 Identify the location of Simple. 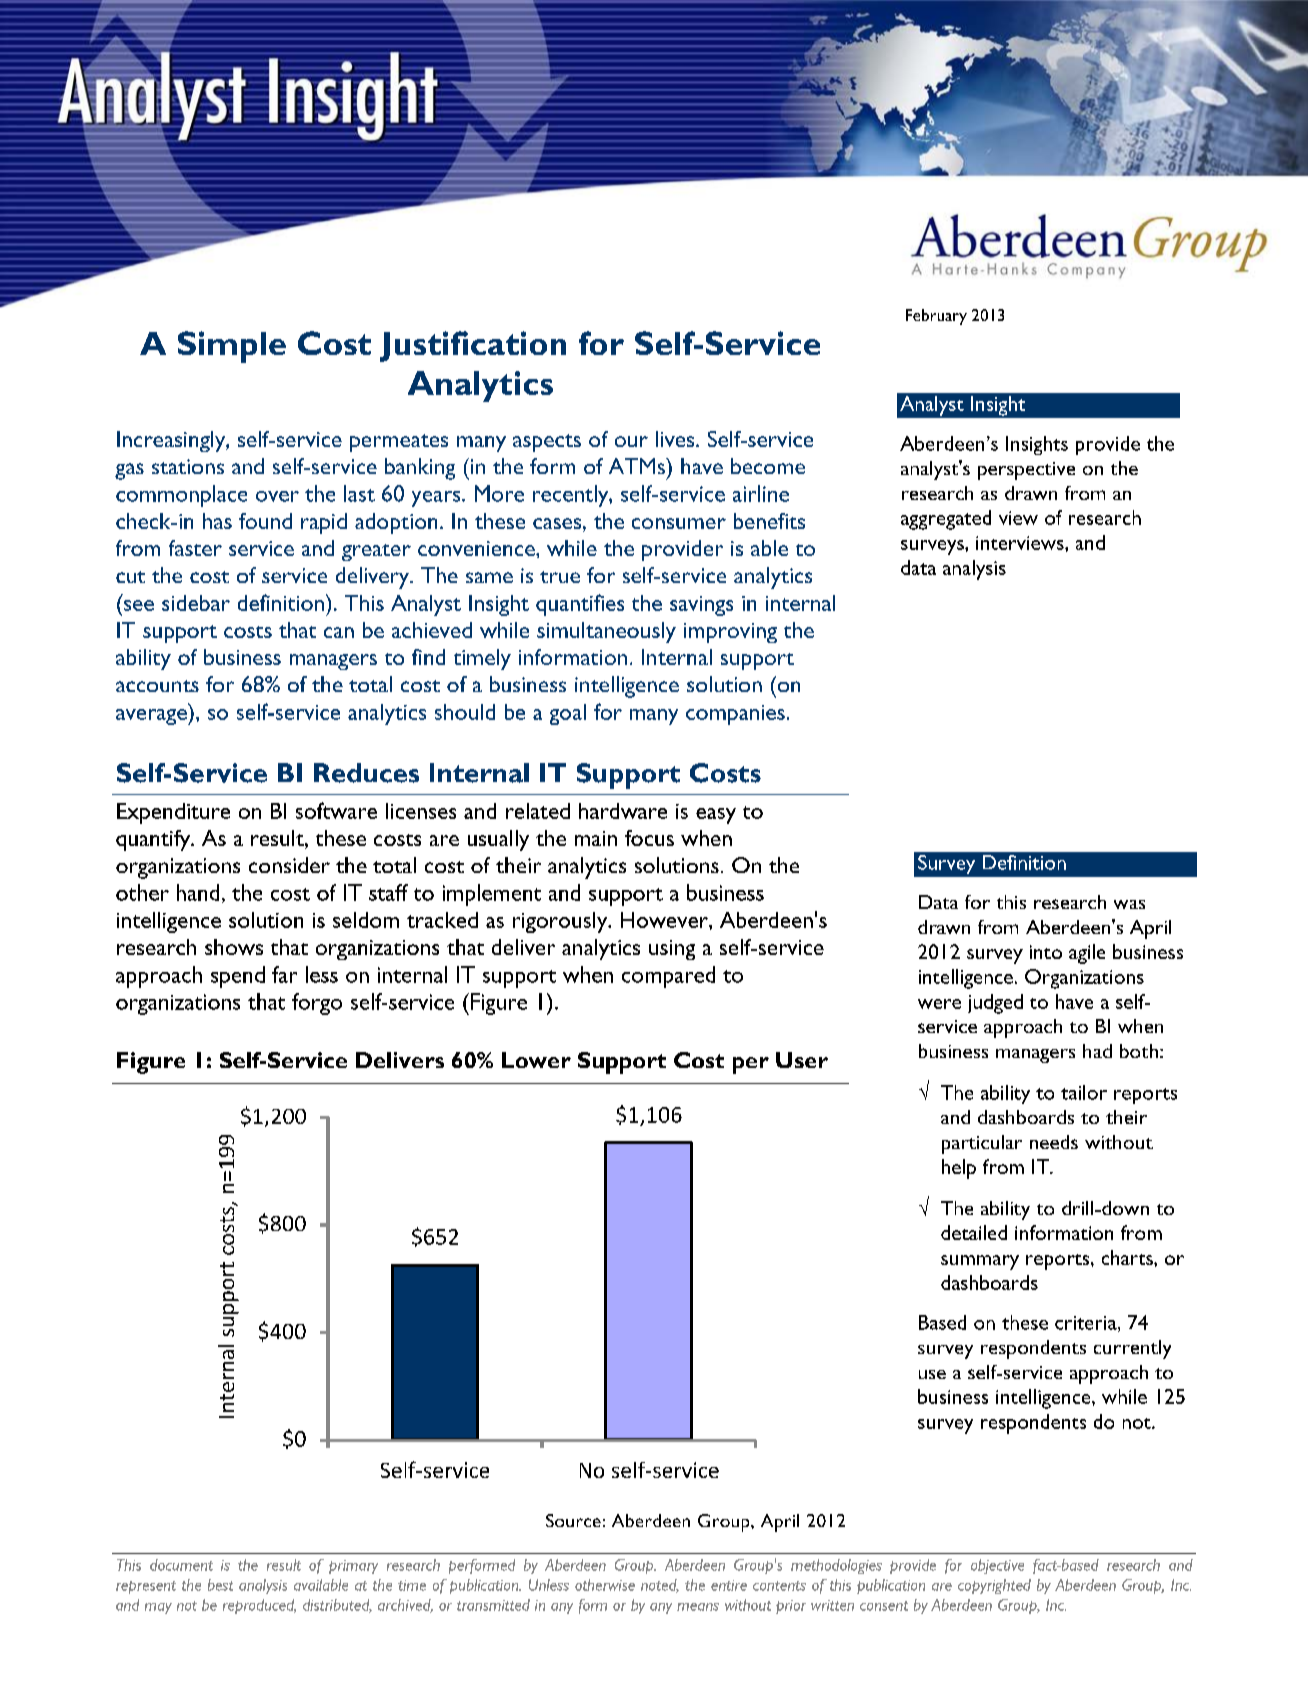
(232, 347).
